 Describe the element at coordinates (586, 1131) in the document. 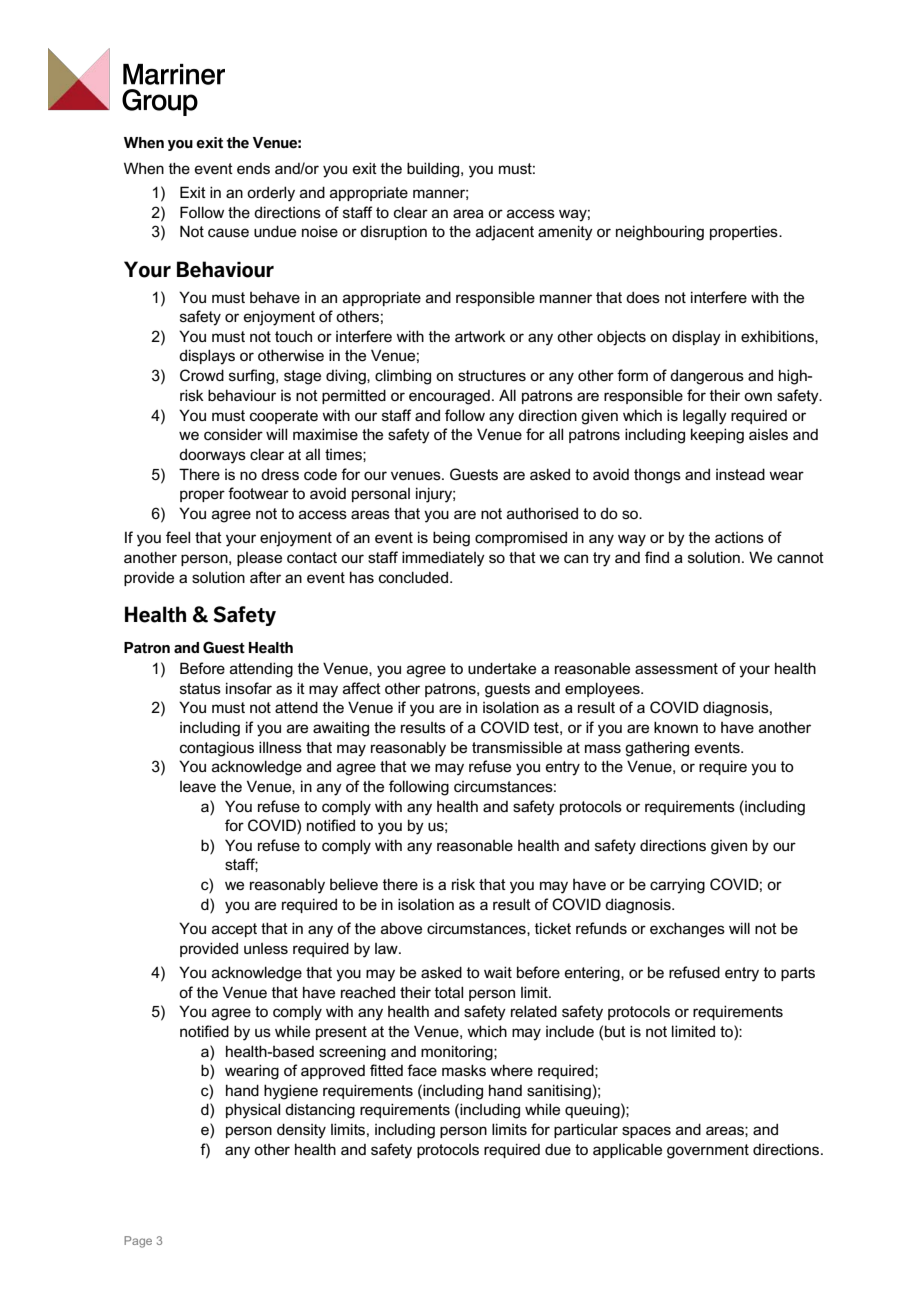

I see `particular` at that location.
